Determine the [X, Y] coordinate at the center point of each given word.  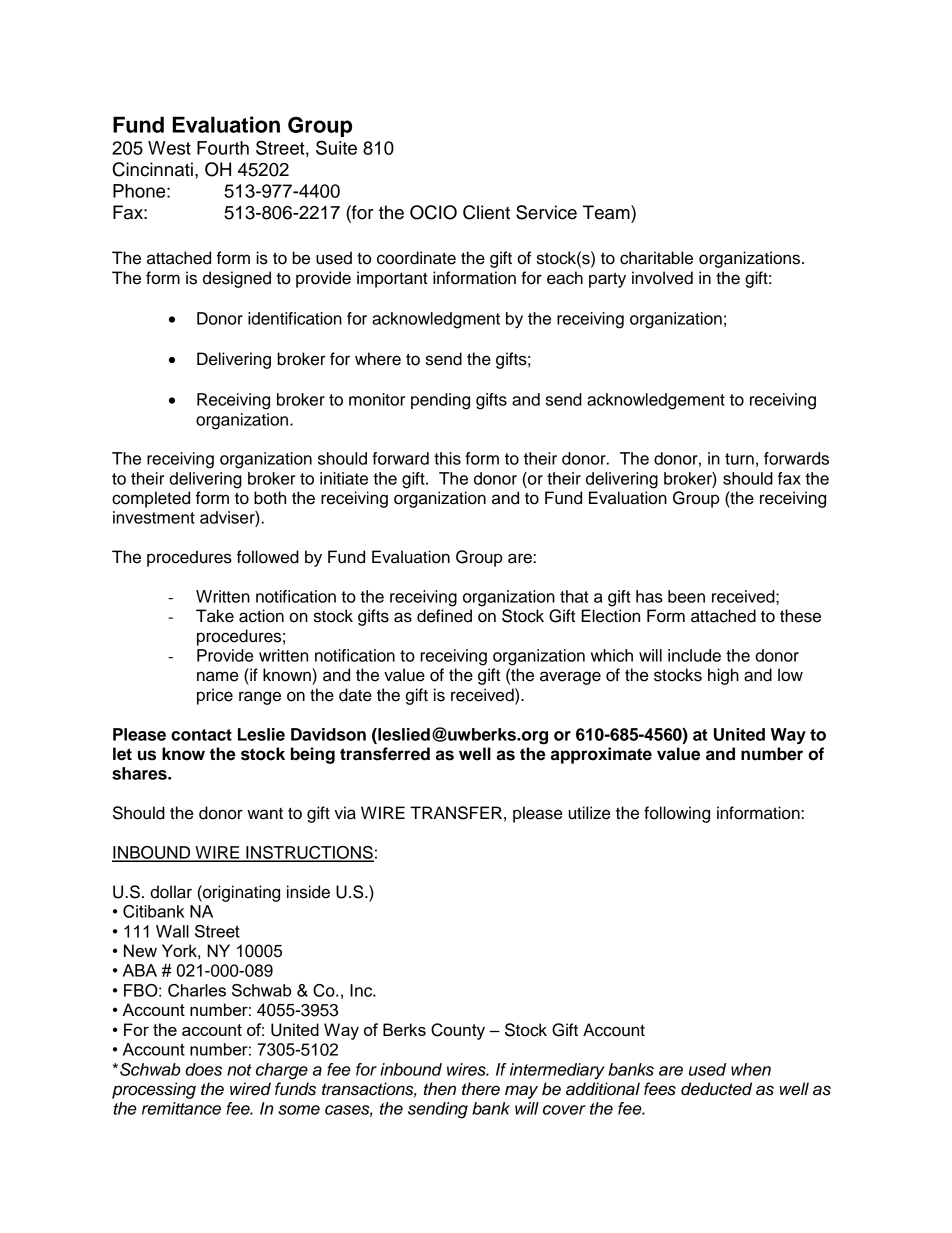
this [447, 458]
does [203, 1069]
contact [201, 735]
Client [486, 212]
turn [739, 459]
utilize [589, 813]
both [270, 498]
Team [607, 212]
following [677, 814]
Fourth [223, 148]
